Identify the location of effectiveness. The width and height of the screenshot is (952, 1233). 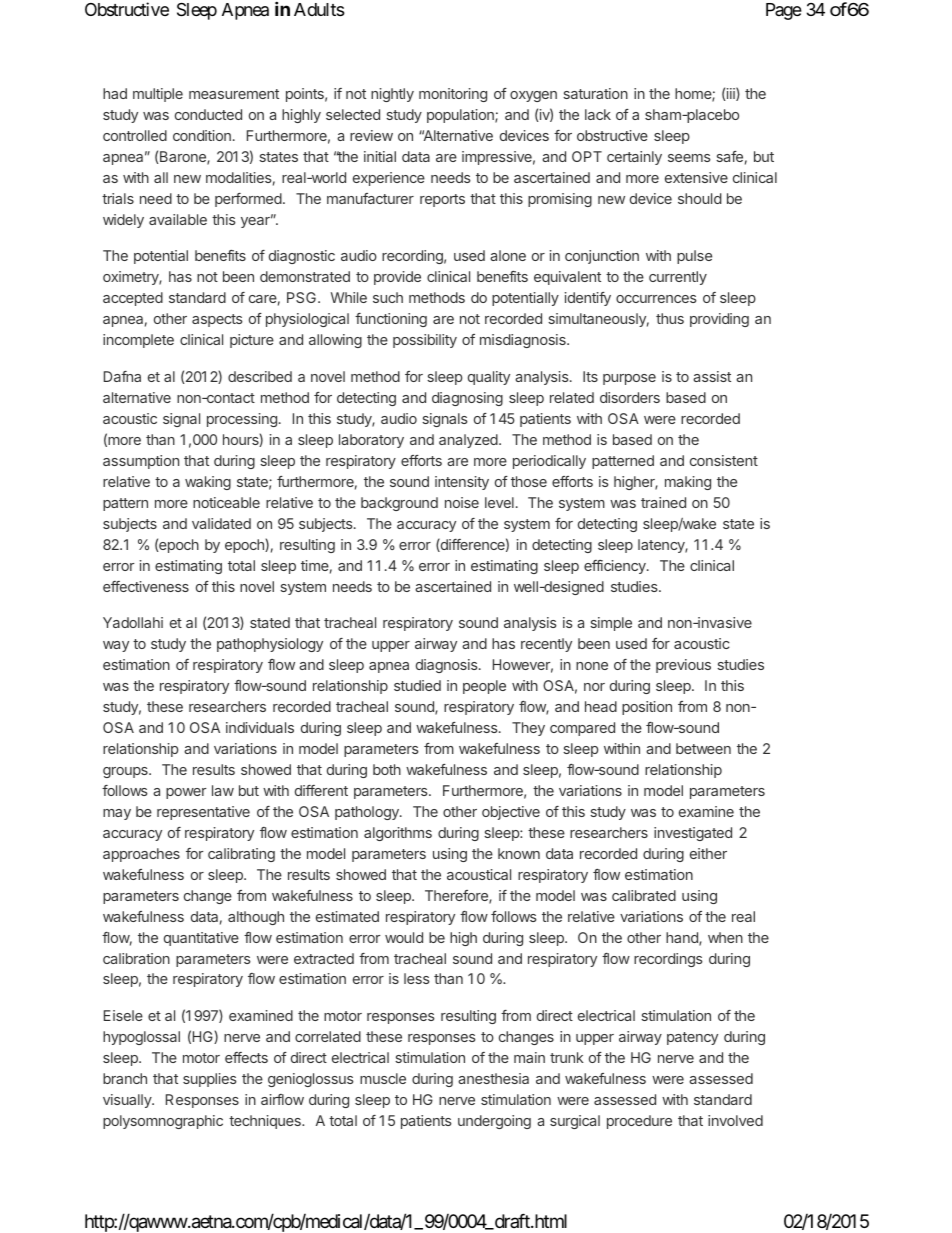
(146, 586).
